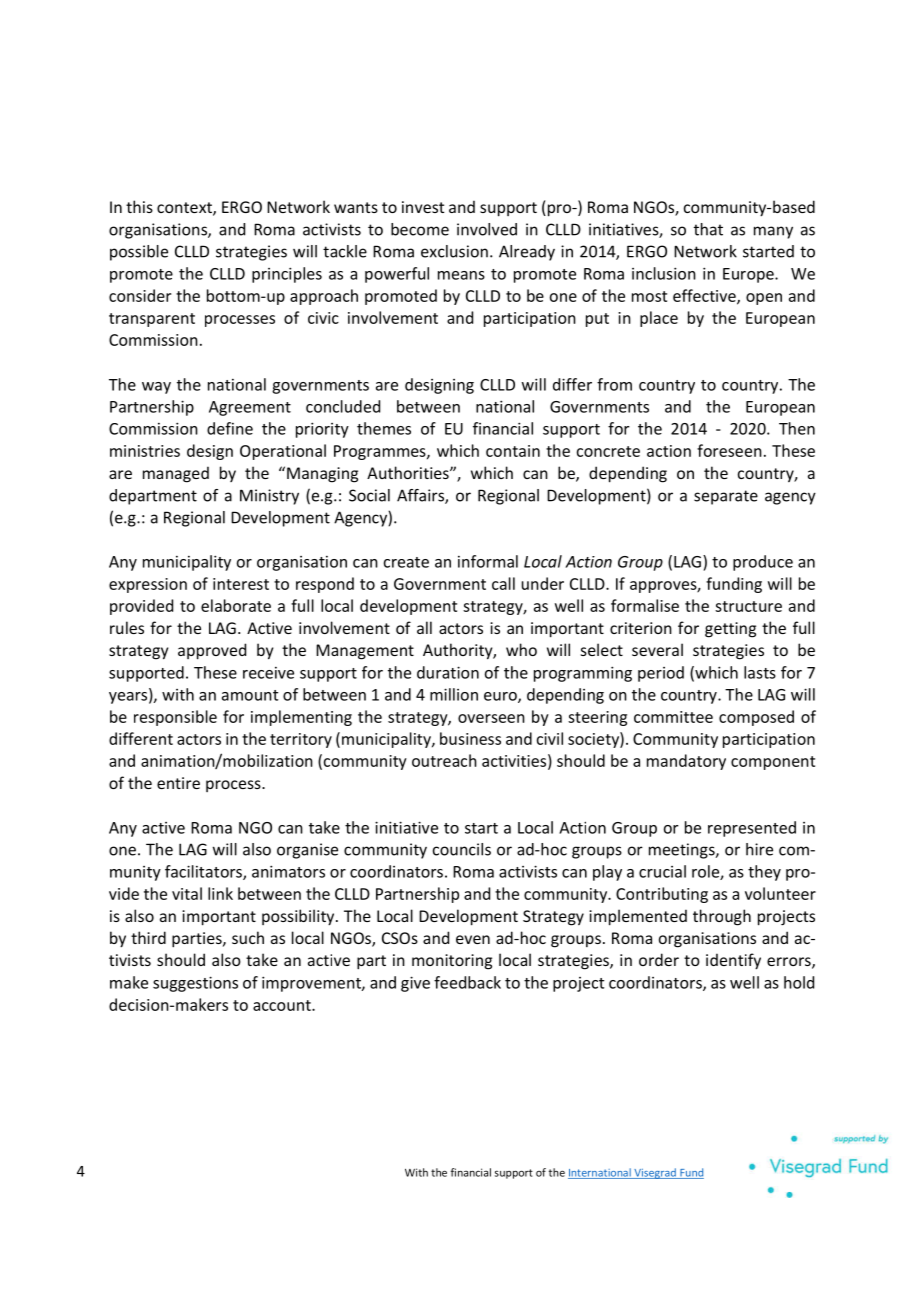  I want to click on business, so click(470, 738).
